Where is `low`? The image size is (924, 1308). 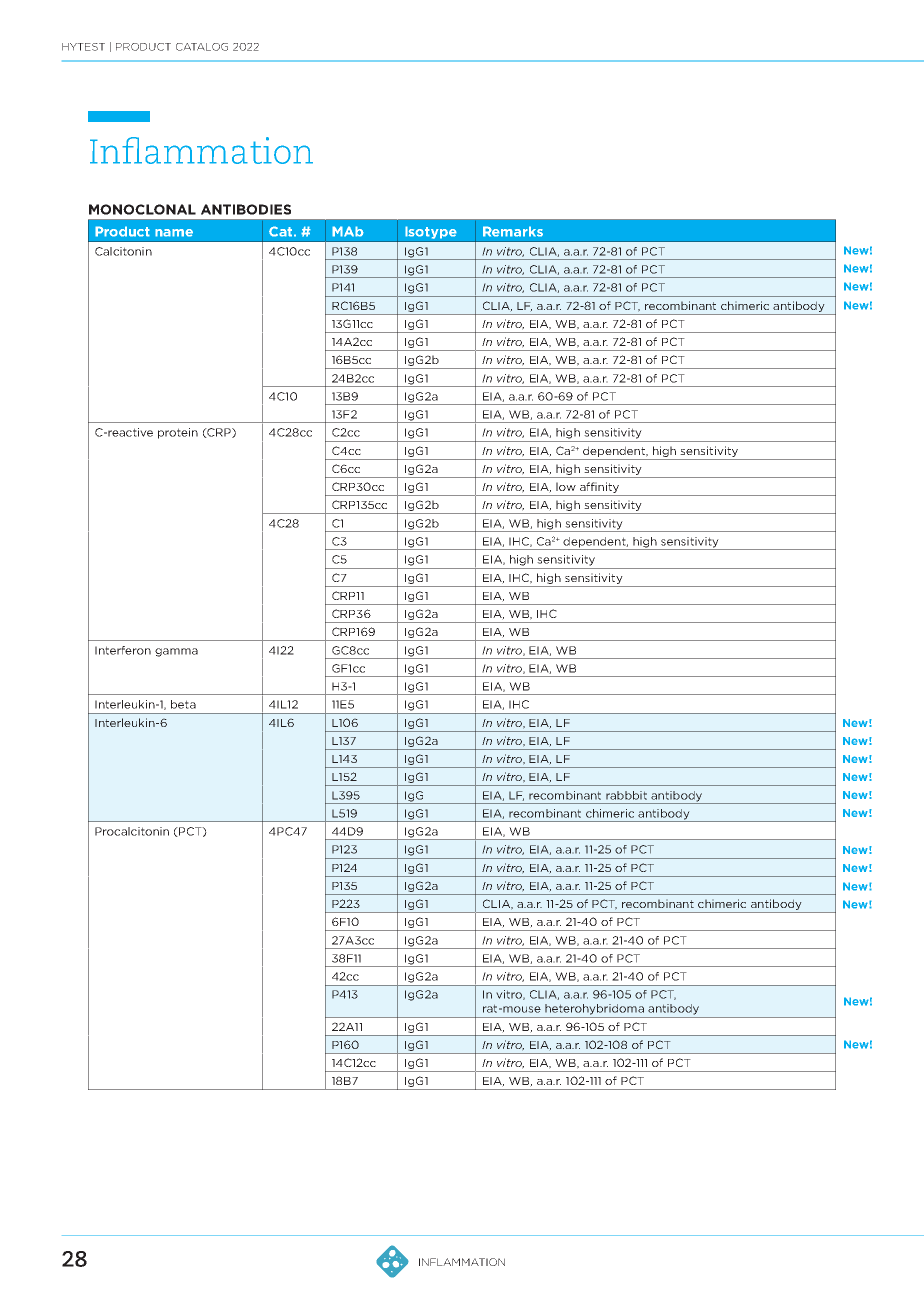
low is located at coordinates (566, 486).
